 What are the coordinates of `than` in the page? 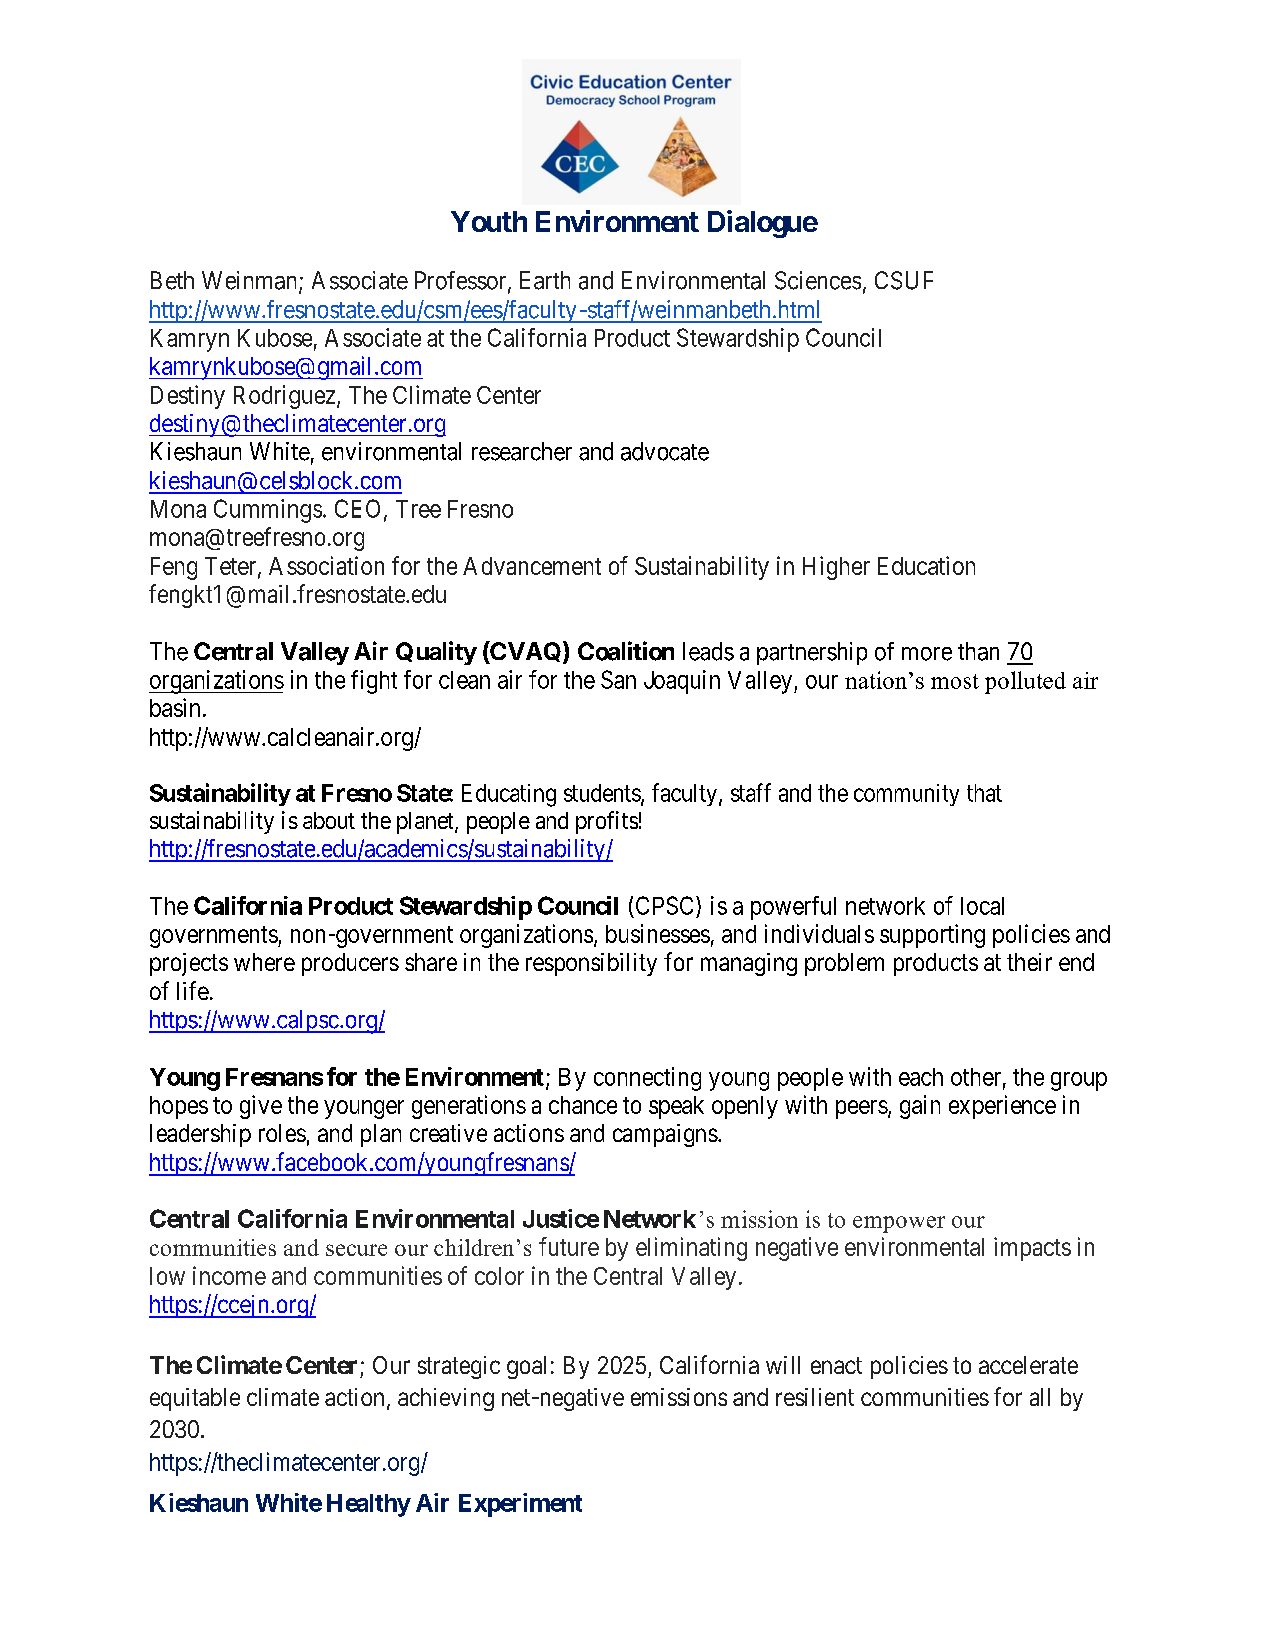 It's located at (978, 651).
